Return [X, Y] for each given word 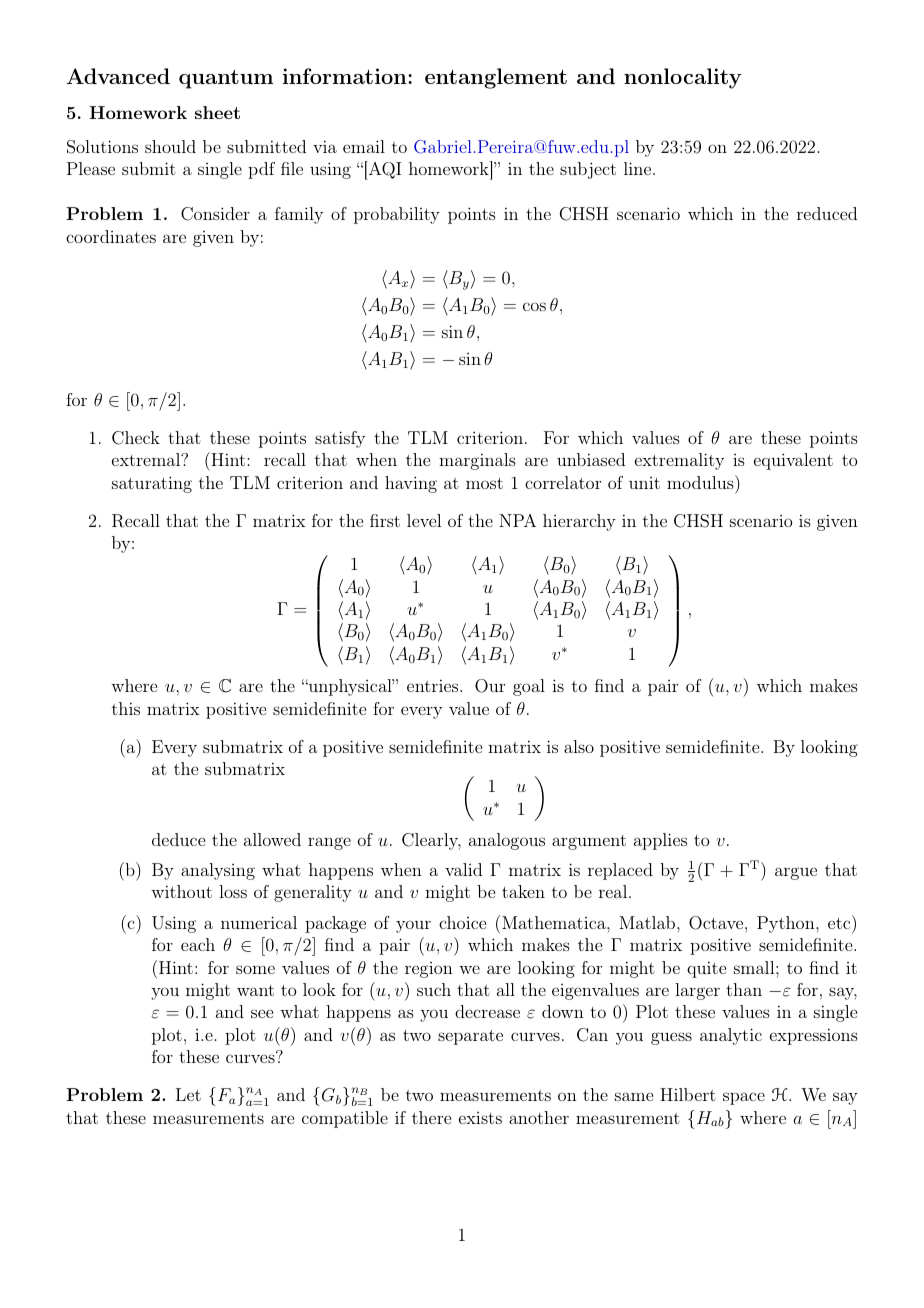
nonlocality [682, 78]
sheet [217, 112]
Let [188, 1094]
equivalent [793, 461]
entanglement [496, 78]
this [126, 708]
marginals [477, 461]
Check [136, 438]
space [744, 1098]
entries [432, 685]
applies [660, 841]
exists [480, 1118]
